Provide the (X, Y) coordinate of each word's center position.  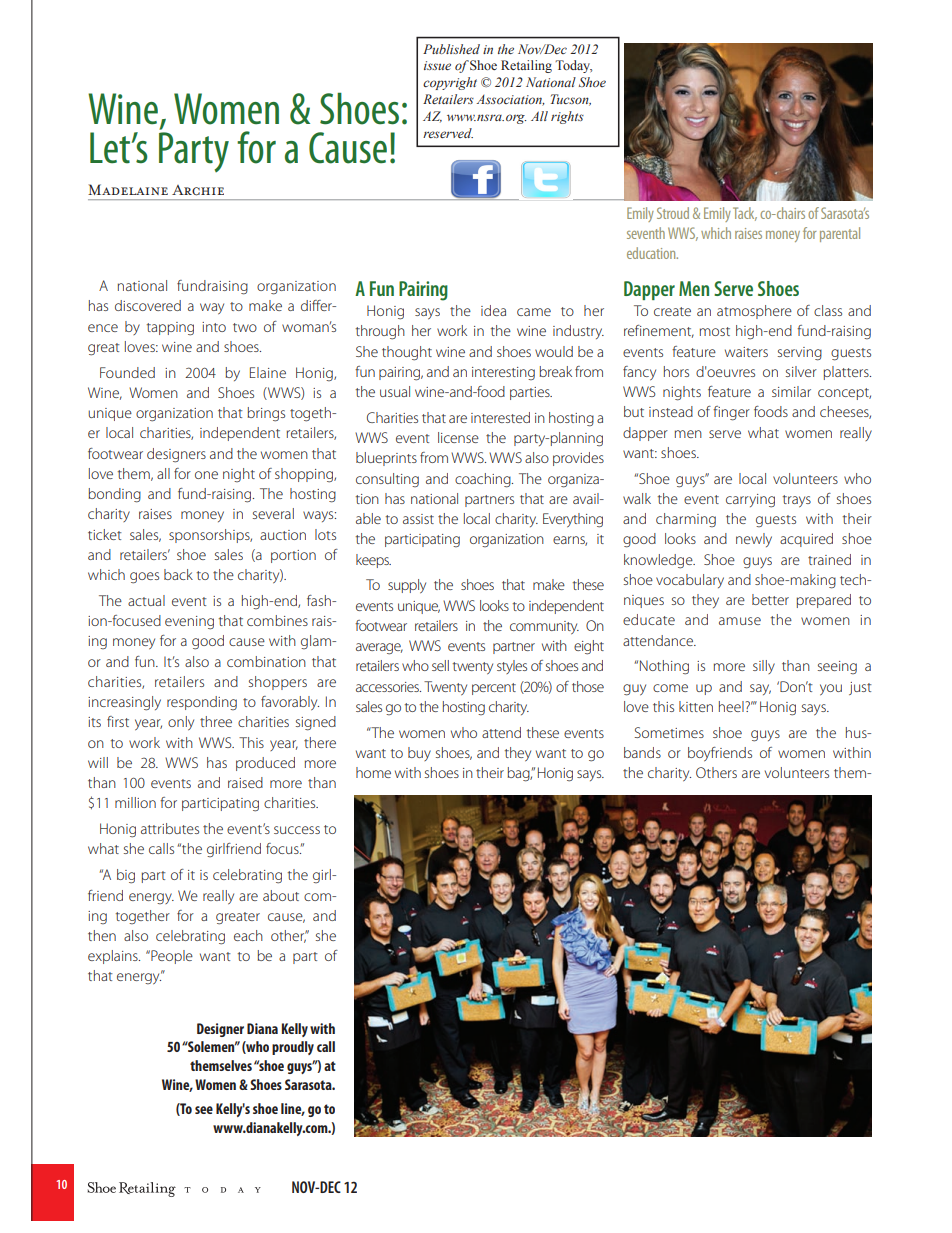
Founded (127, 372)
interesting (503, 373)
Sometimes (669, 732)
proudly (293, 1048)
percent (494, 689)
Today (573, 66)
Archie (198, 190)
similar (791, 391)
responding (202, 703)
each (248, 935)
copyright (450, 83)
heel (731, 706)
